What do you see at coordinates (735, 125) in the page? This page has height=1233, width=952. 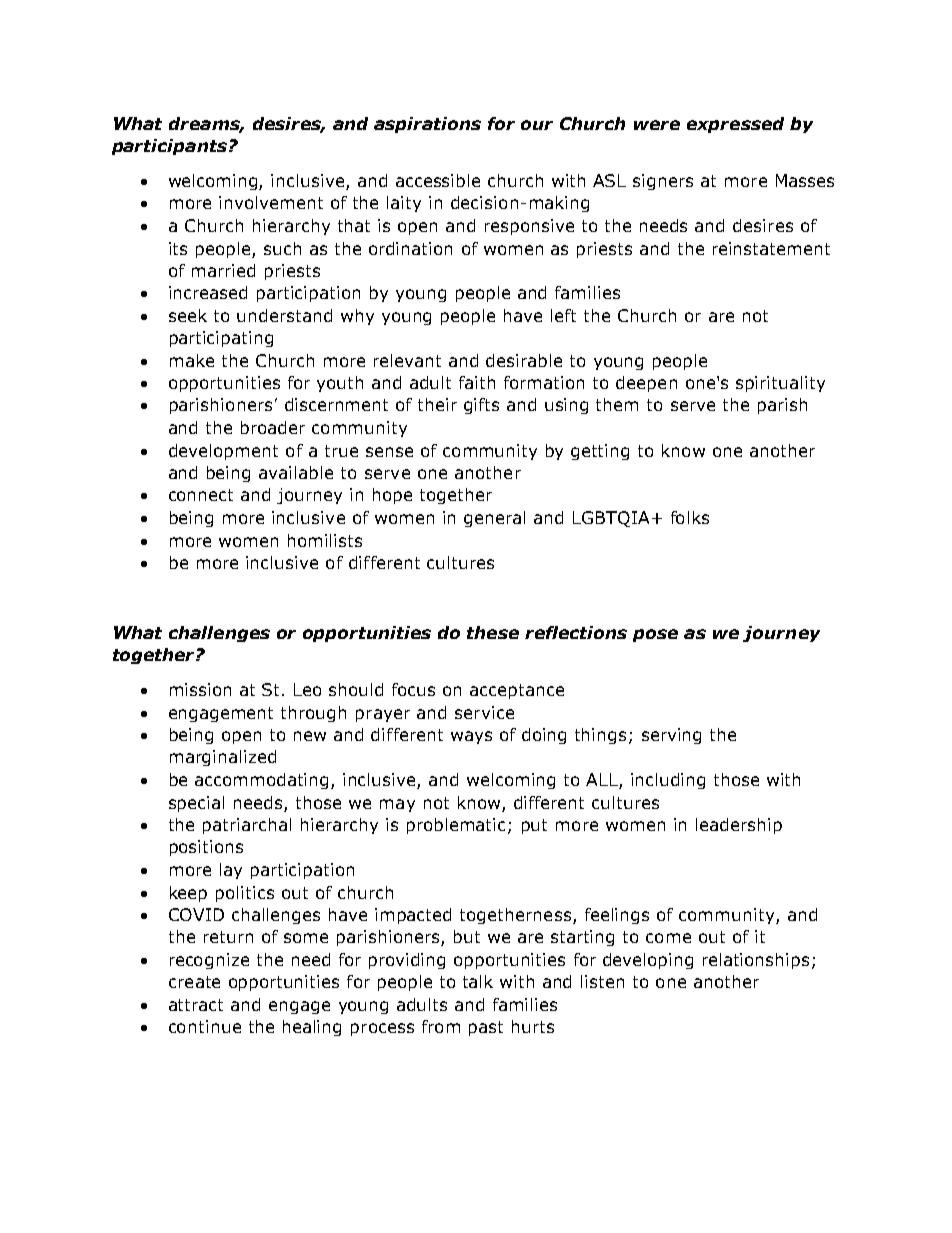 I see `expressed` at bounding box center [735, 125].
